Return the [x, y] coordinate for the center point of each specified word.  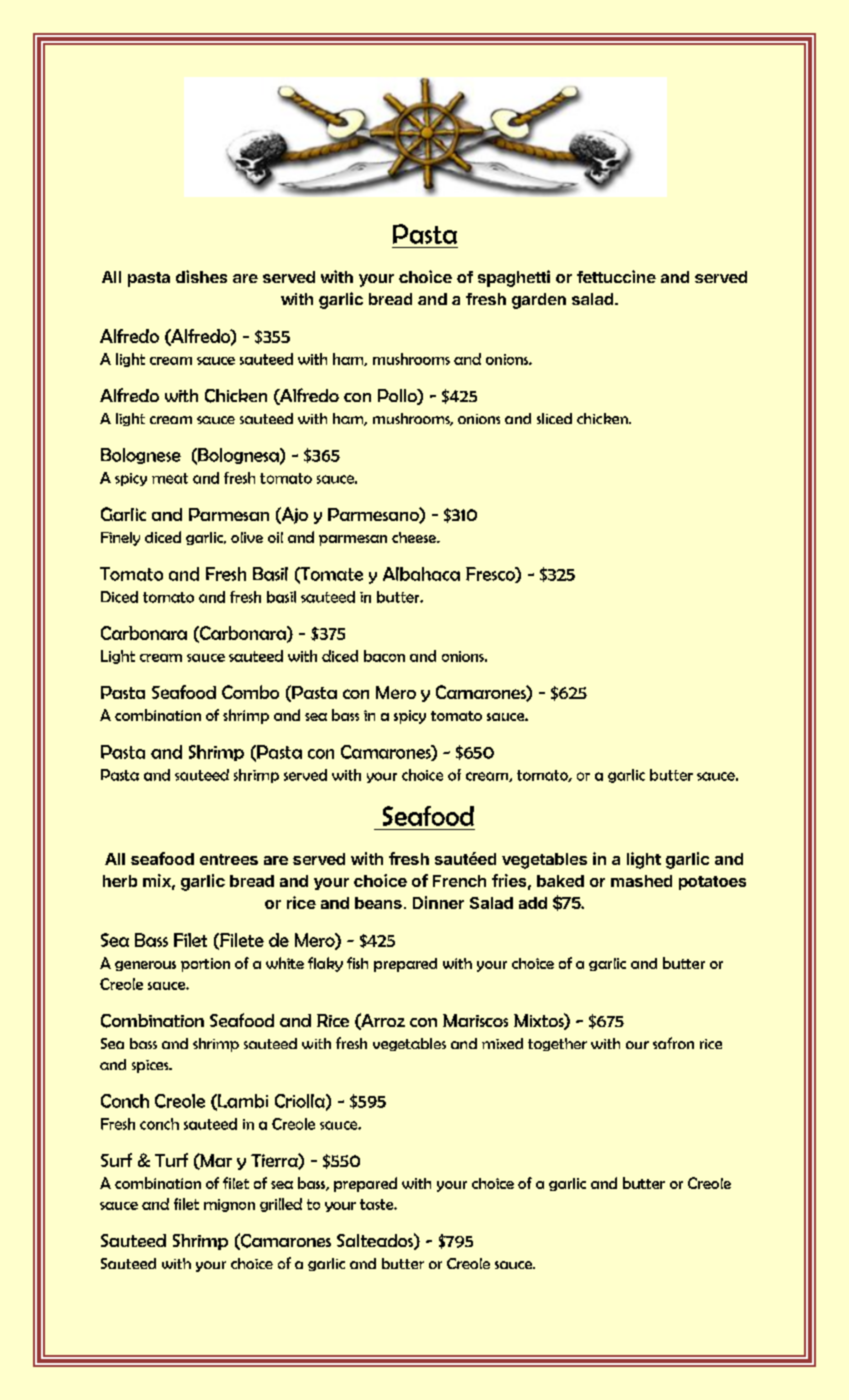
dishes [201, 276]
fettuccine [616, 276]
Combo [250, 692]
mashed [641, 881]
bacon [384, 656]
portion [205, 965]
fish [357, 963]
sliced [554, 418]
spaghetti [514, 278]
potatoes [712, 883]
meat [170, 478]
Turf [171, 1160]
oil [275, 537]
